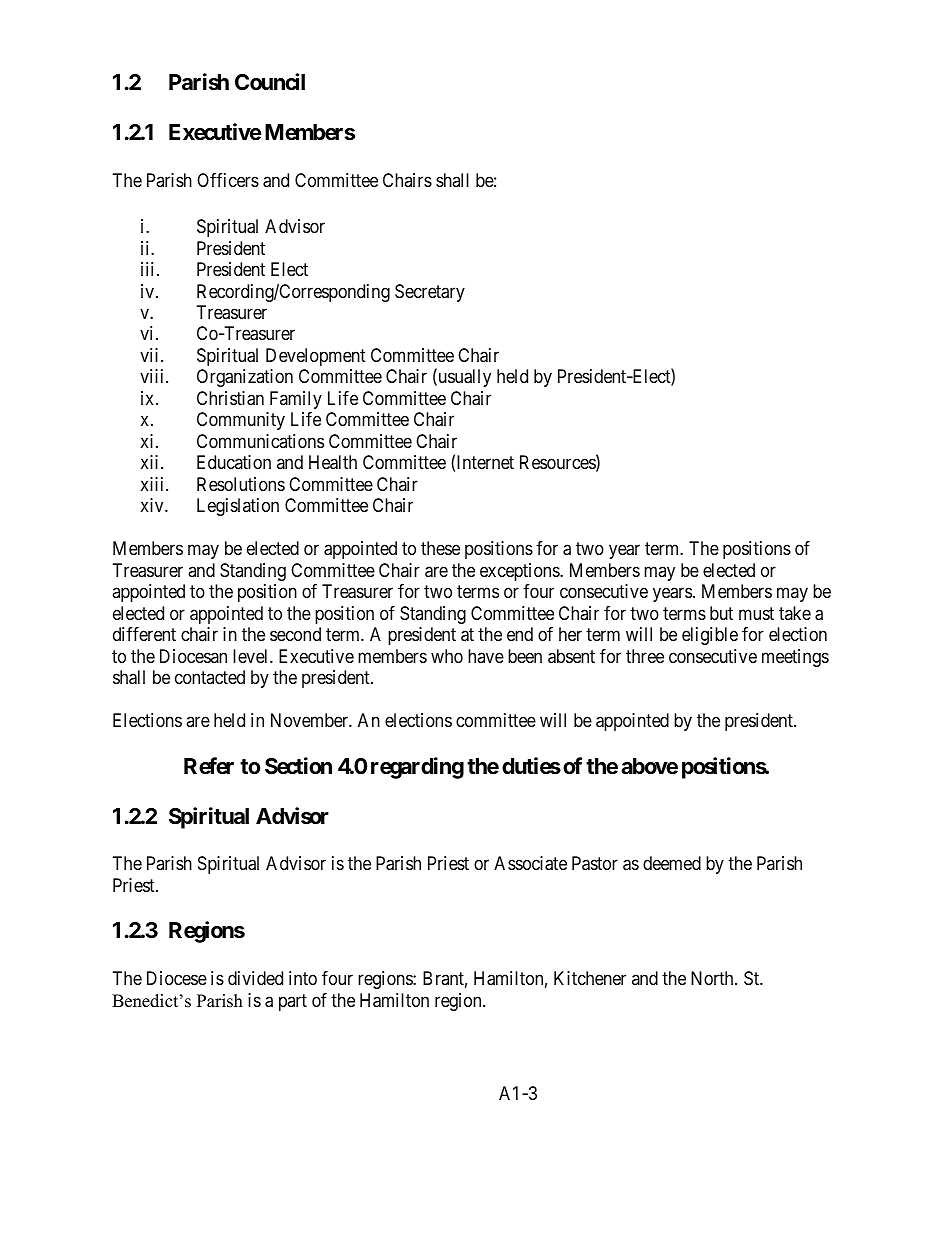  What do you see at coordinates (270, 82) in the image?
I see `Council` at bounding box center [270, 82].
